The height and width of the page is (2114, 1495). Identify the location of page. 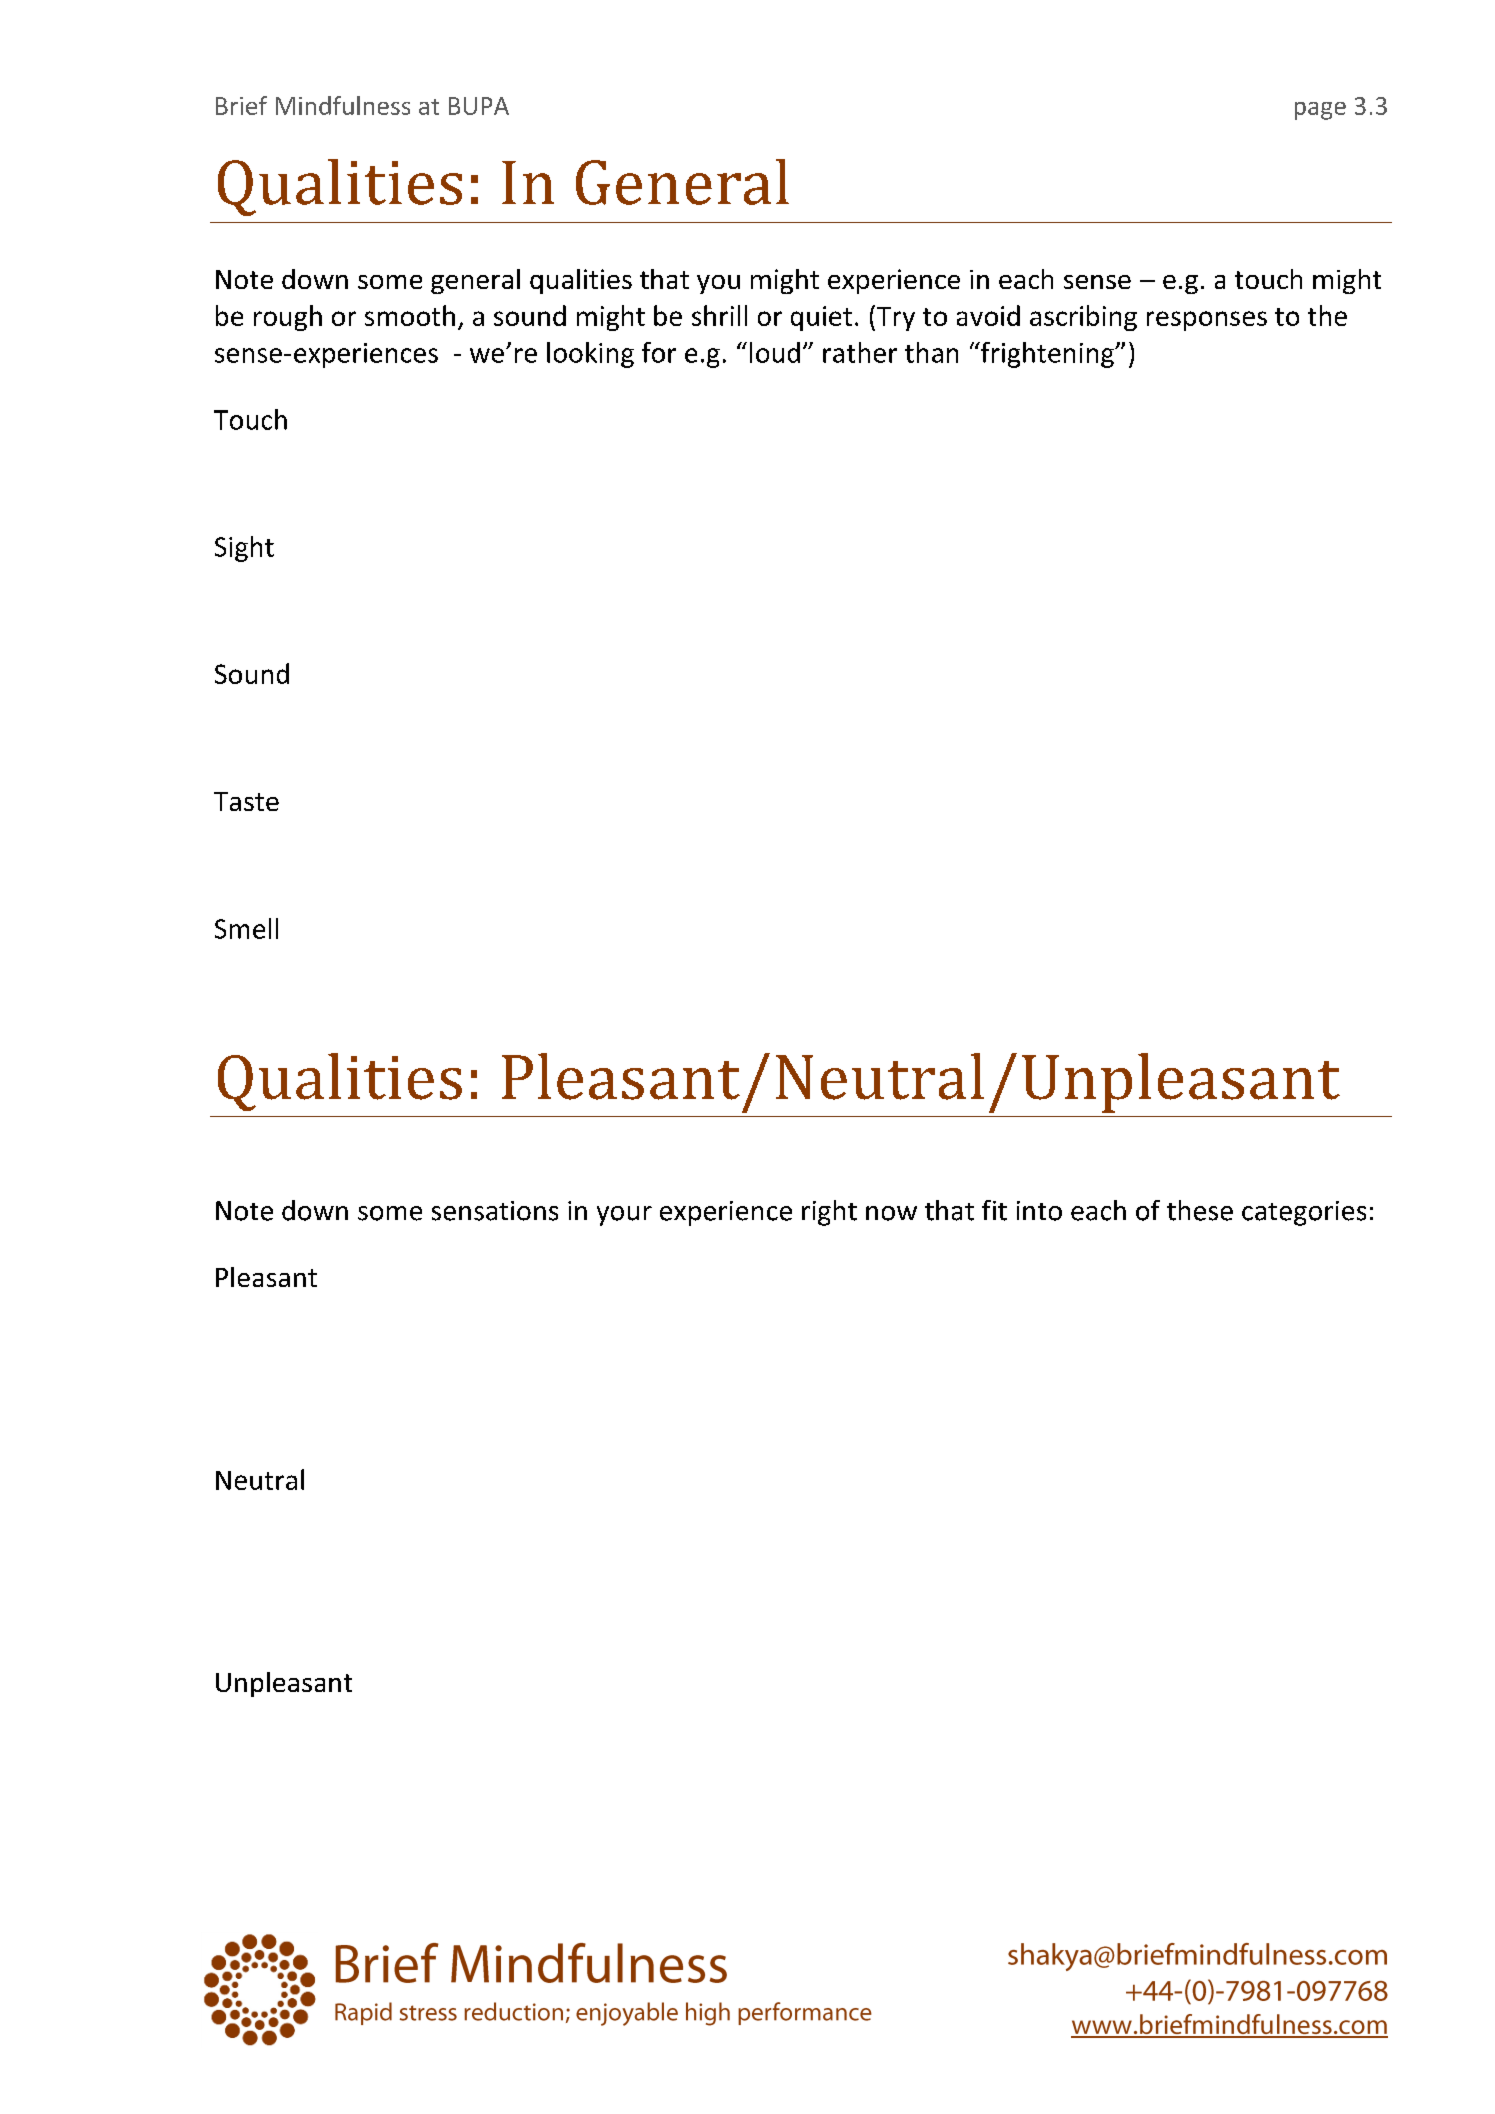
(1320, 111).
